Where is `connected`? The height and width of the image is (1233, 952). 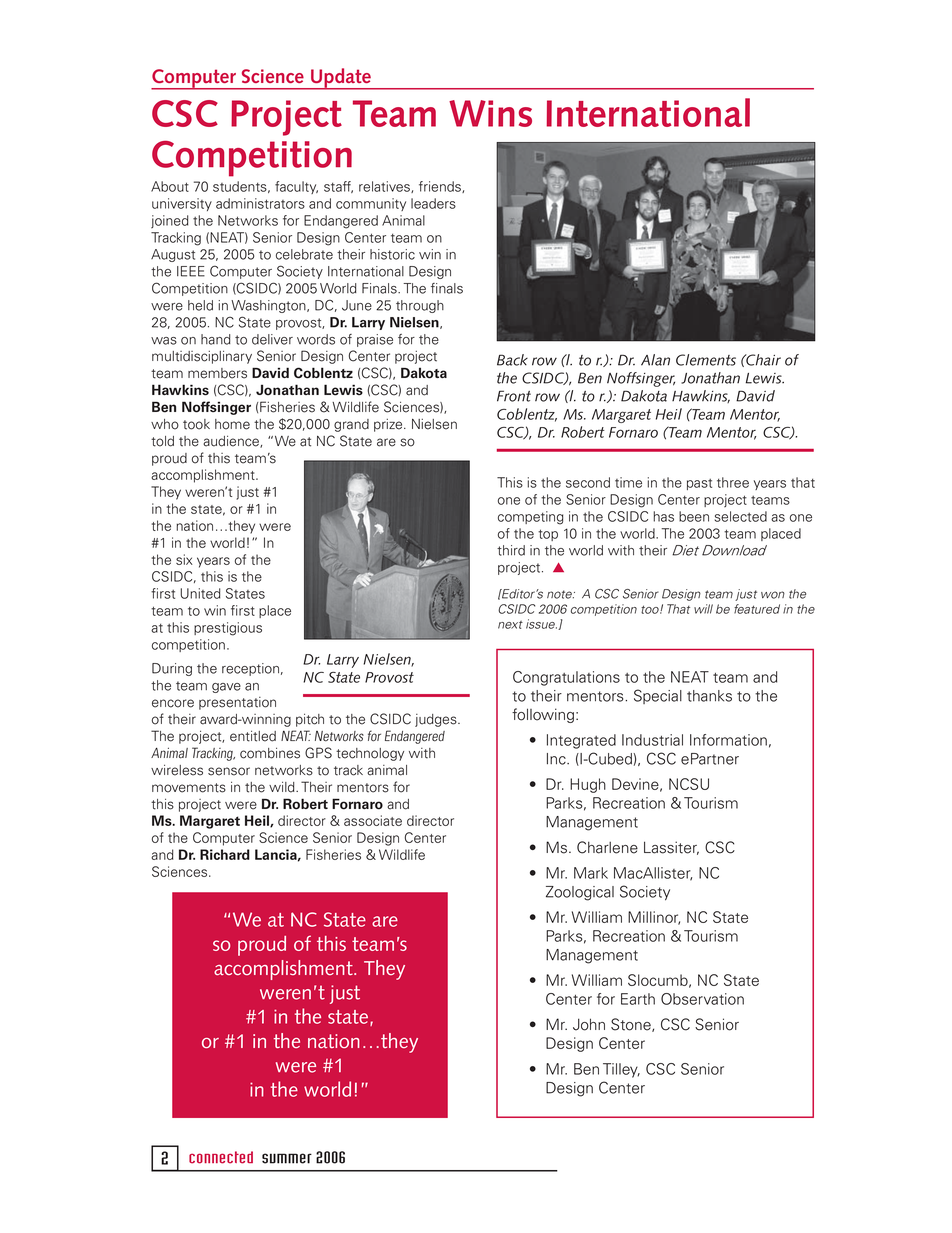
connected is located at coordinates (221, 1157).
